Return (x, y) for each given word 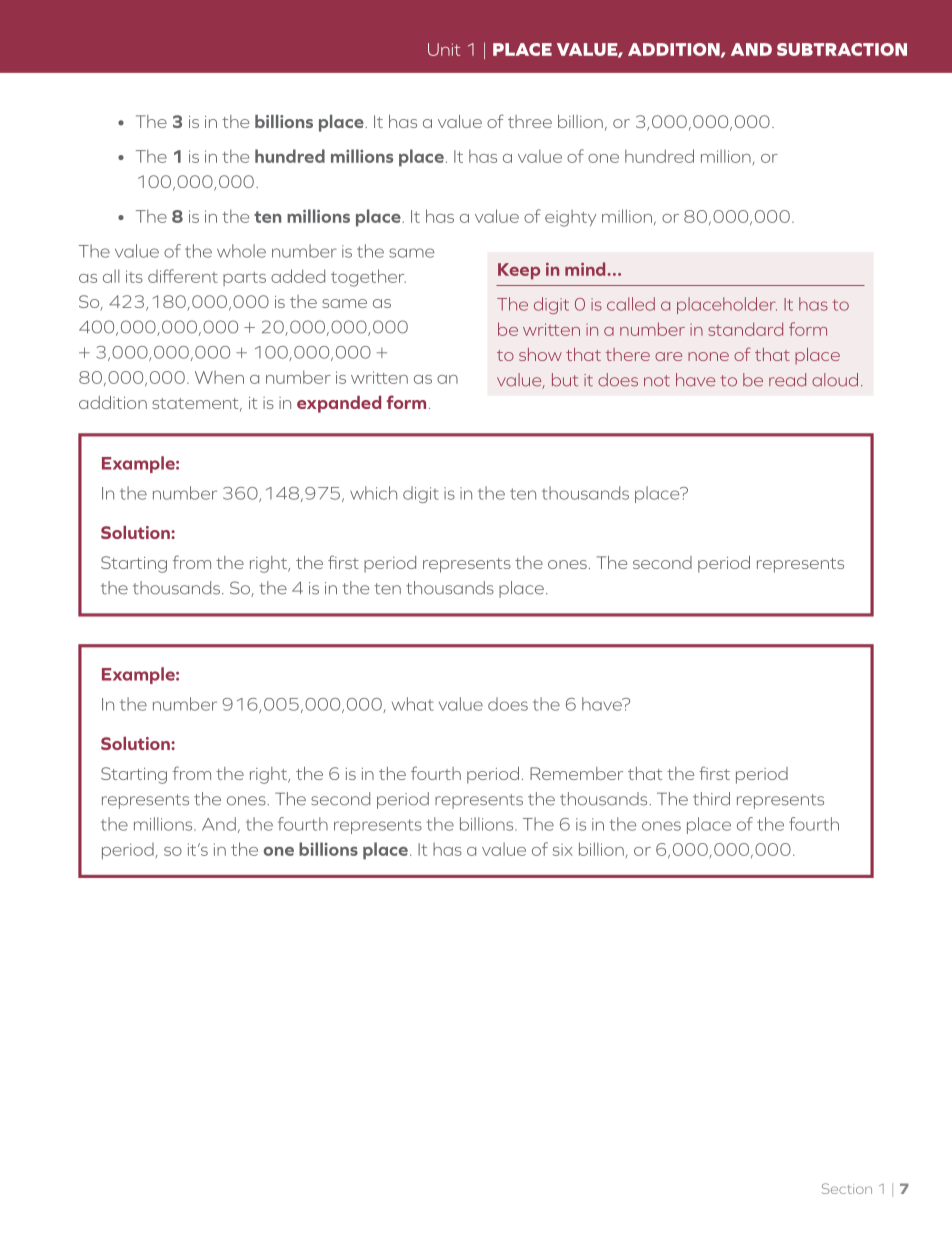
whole (241, 251)
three (530, 121)
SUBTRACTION (842, 49)
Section (847, 1188)
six (563, 849)
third (711, 799)
